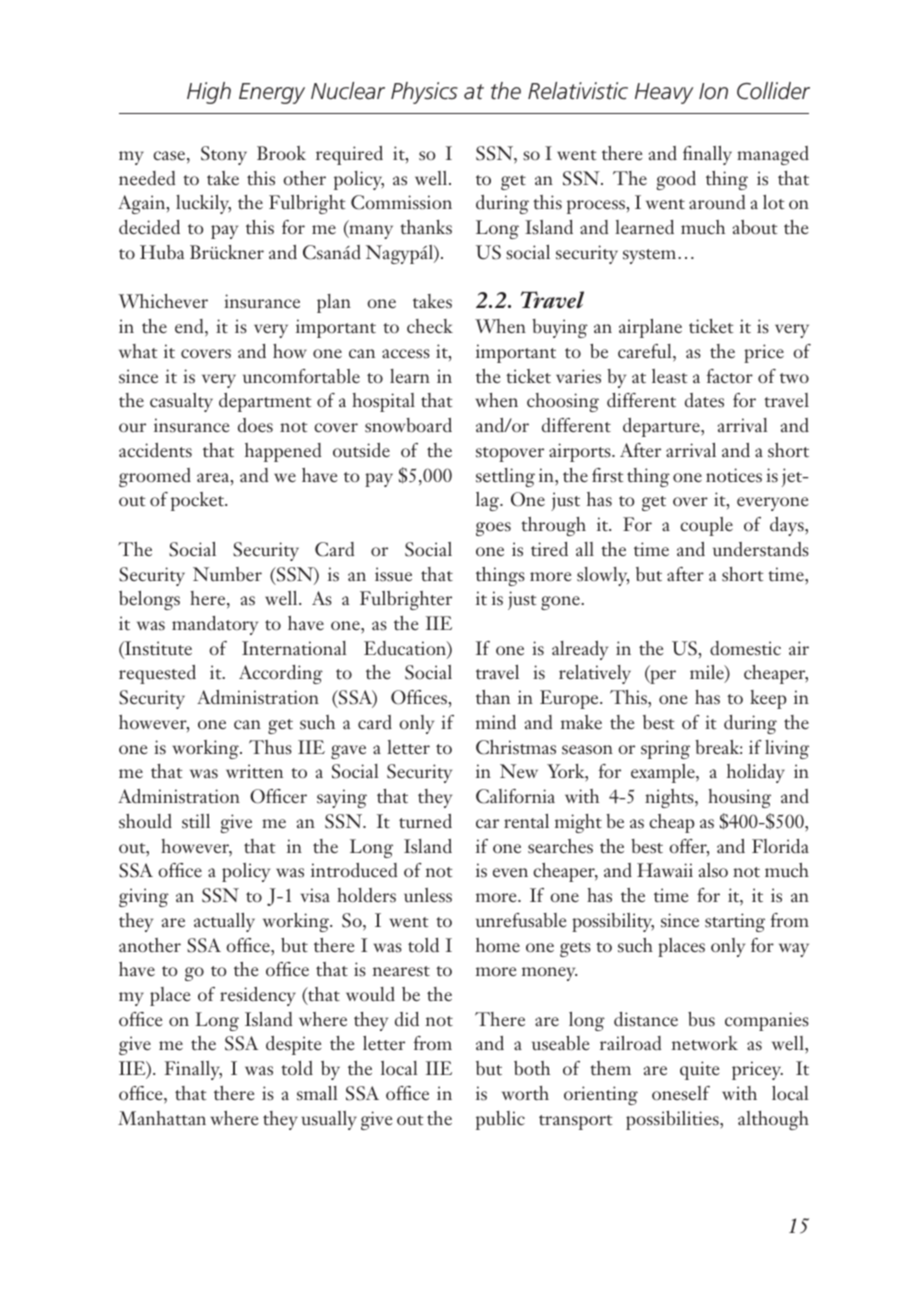 This screenshot has width=901, height=1316. What do you see at coordinates (717, 202) in the screenshot?
I see `around` at bounding box center [717, 202].
